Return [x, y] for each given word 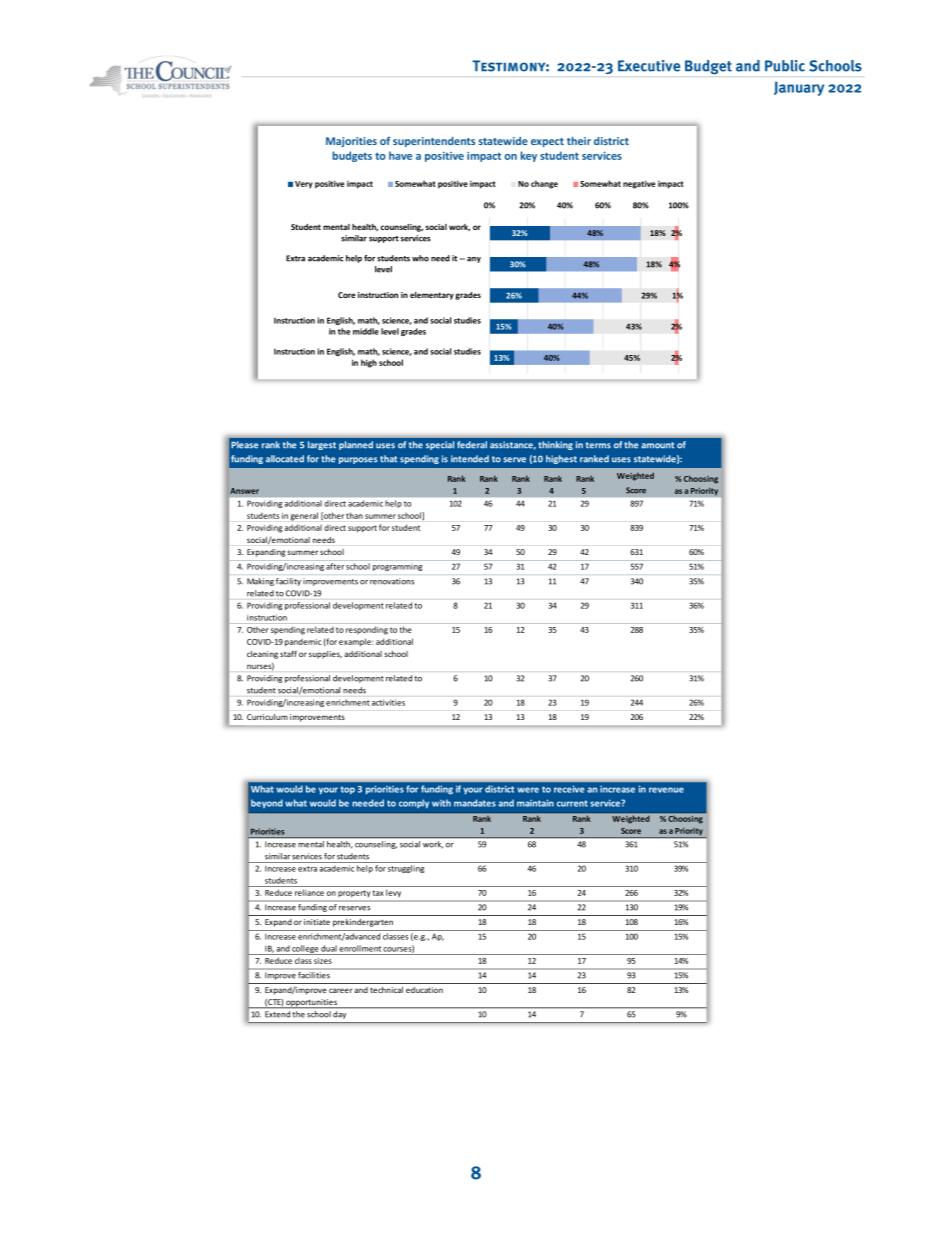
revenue [666, 790]
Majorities [351, 142]
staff [288, 654]
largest [322, 445]
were [528, 790]
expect [547, 142]
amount [657, 445]
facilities [314, 975]
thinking [555, 445]
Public [785, 66]
